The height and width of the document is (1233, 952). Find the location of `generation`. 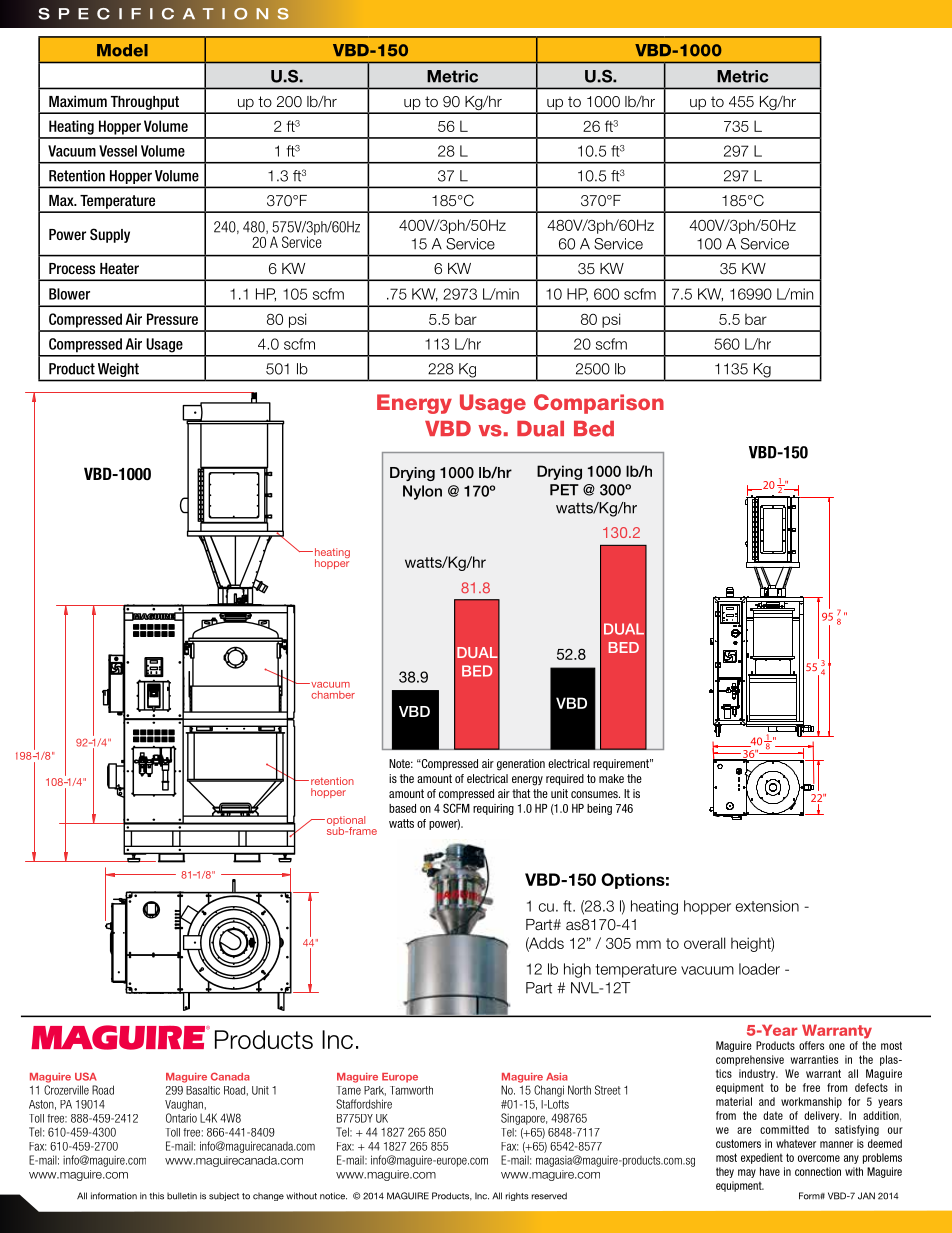

generation is located at coordinates (521, 765).
